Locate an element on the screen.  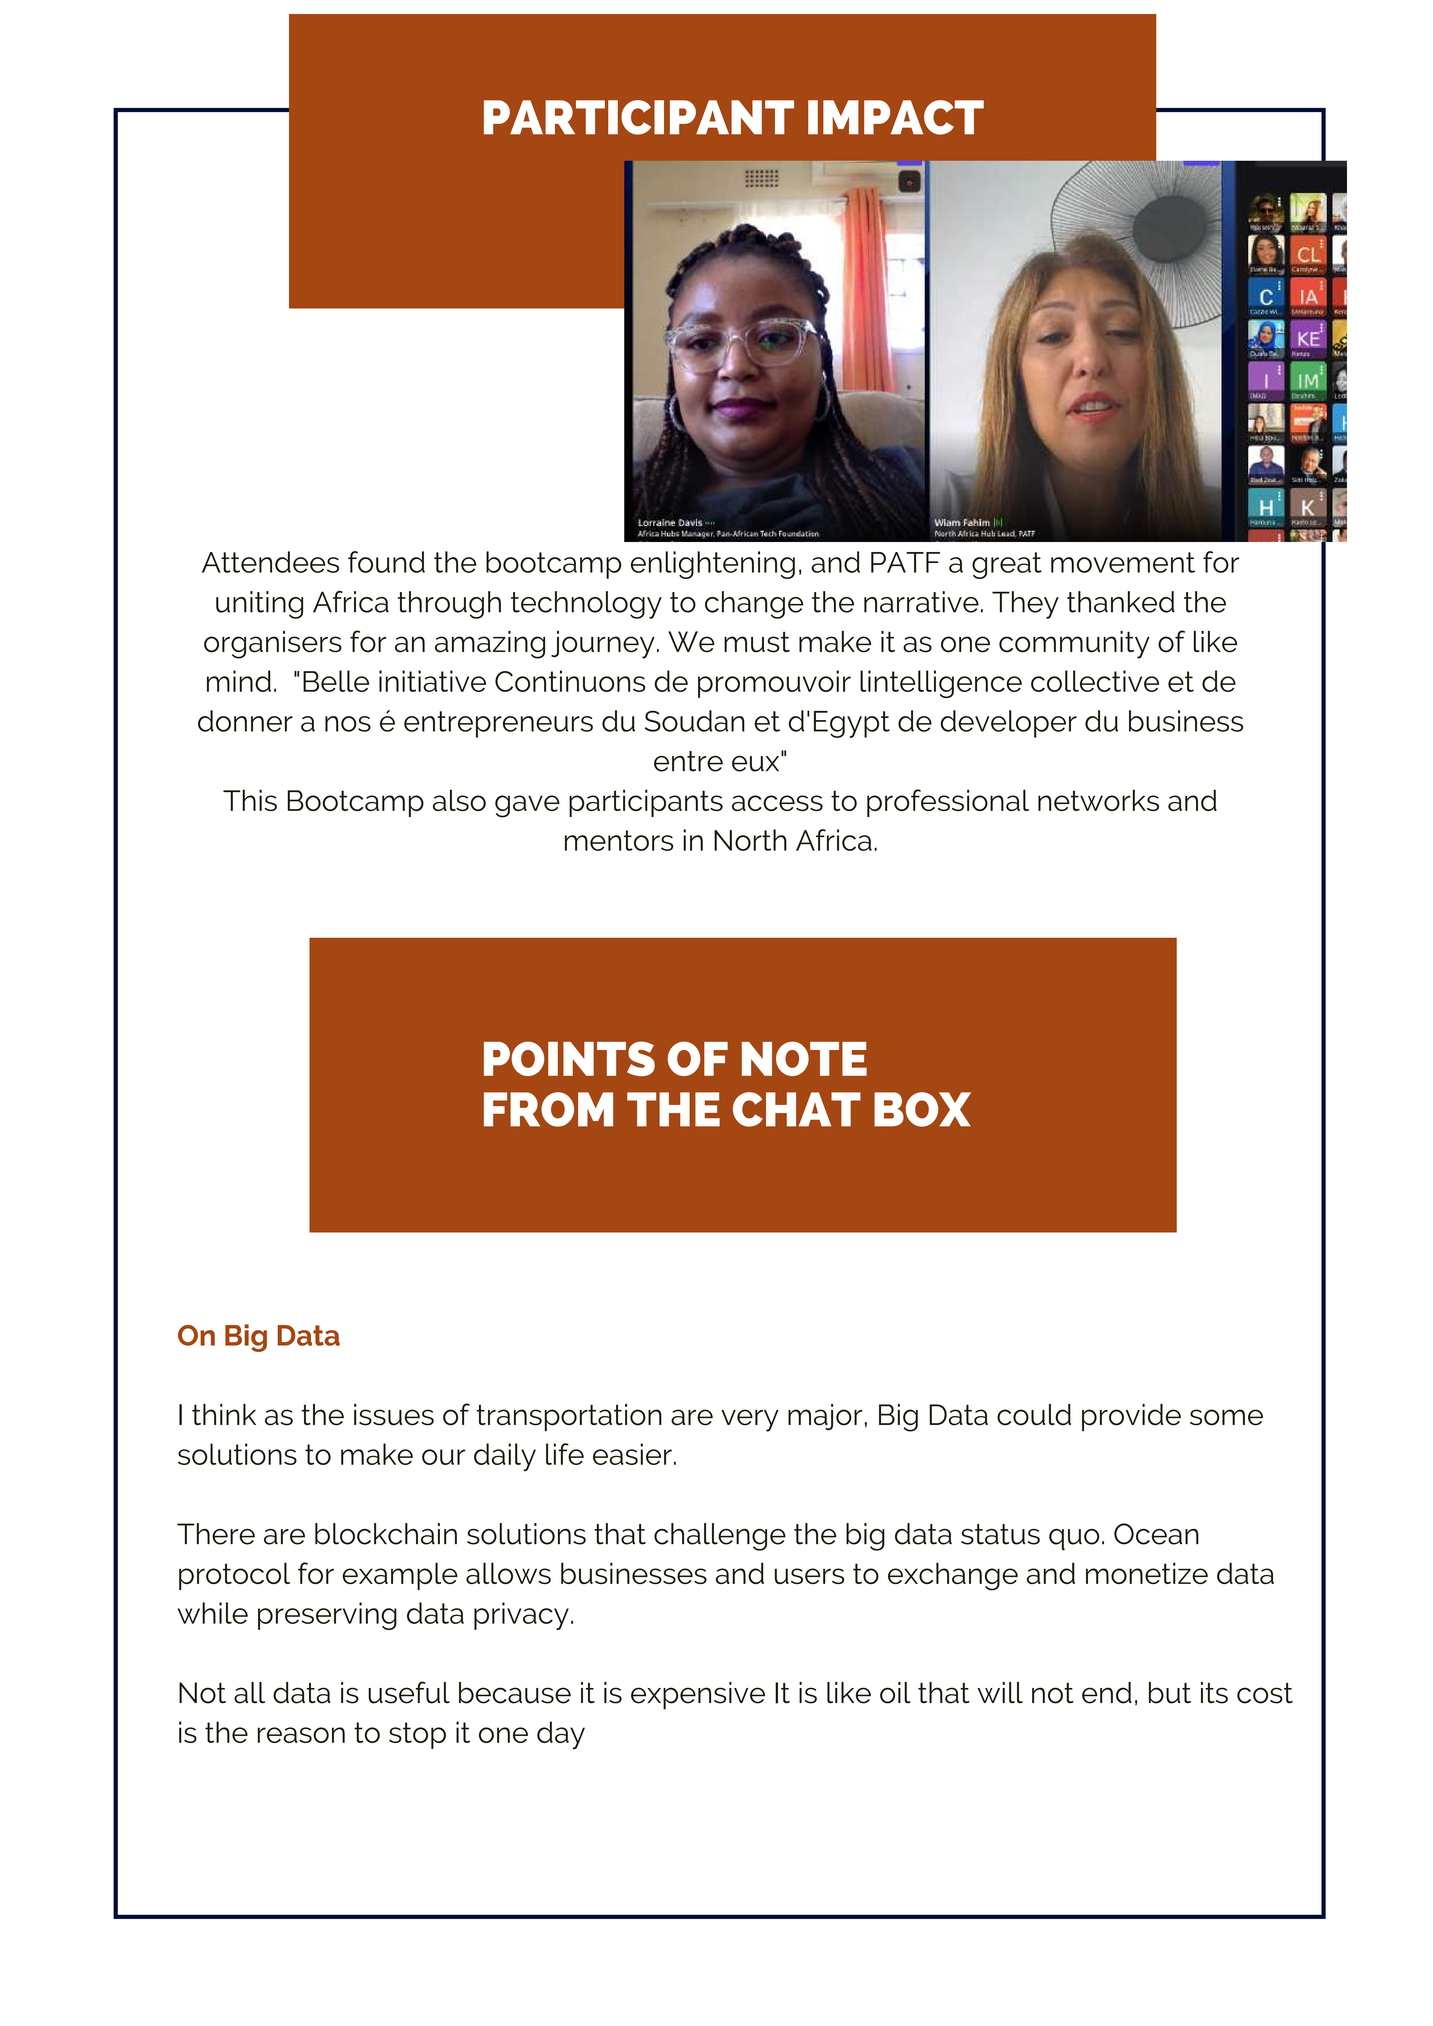
found is located at coordinates (386, 562).
